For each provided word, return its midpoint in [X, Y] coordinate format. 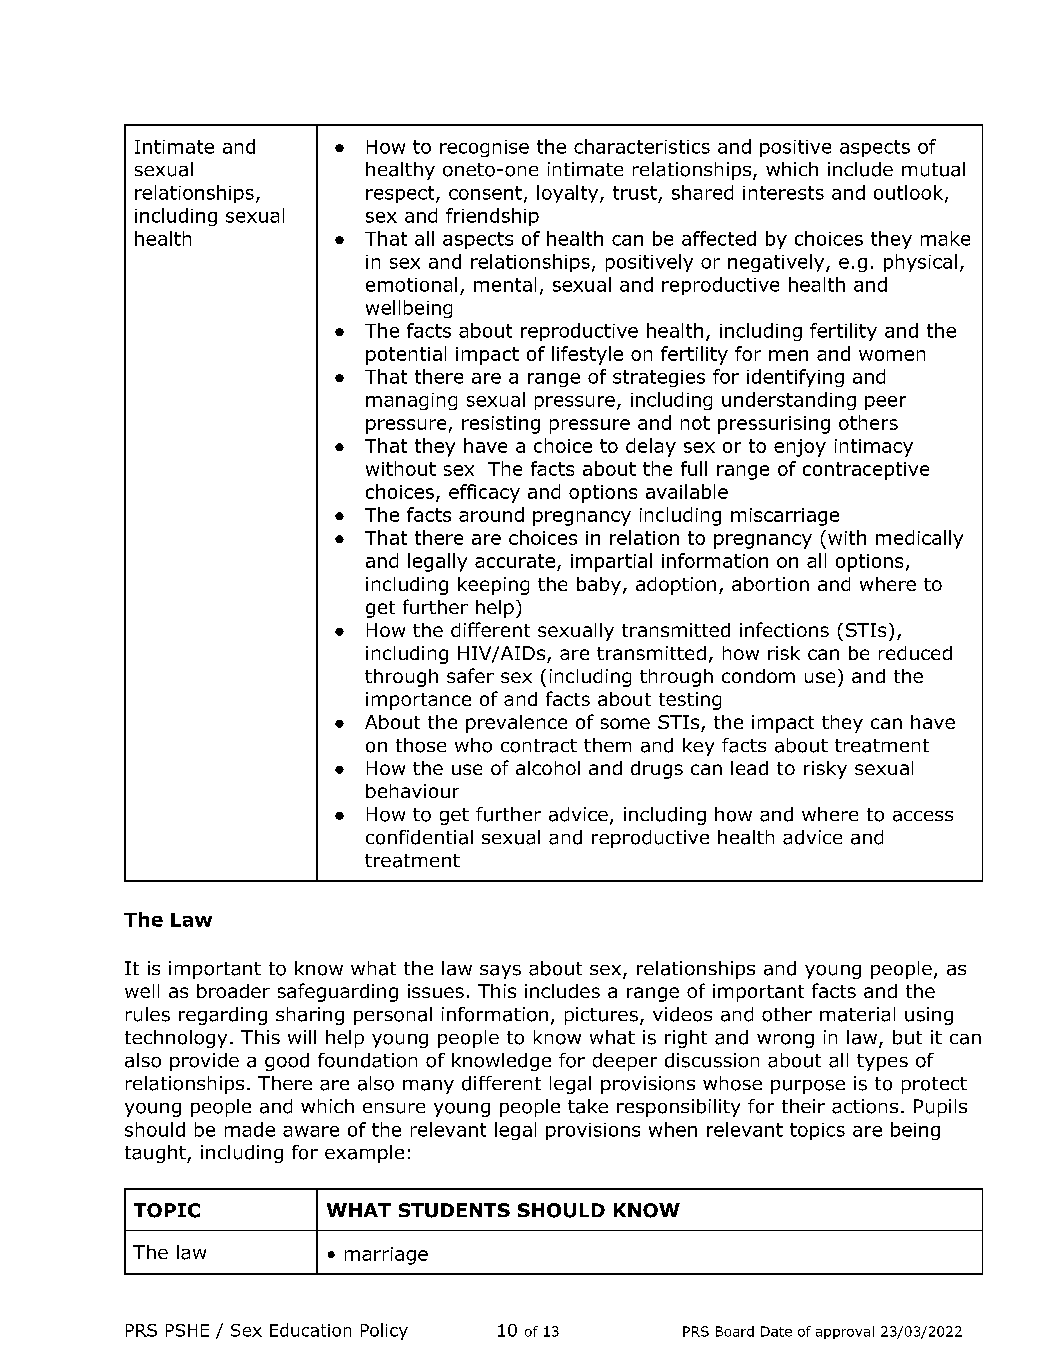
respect [401, 194]
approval [845, 1332]
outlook [910, 193]
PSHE [187, 1330]
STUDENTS [454, 1210]
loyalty [569, 194]
